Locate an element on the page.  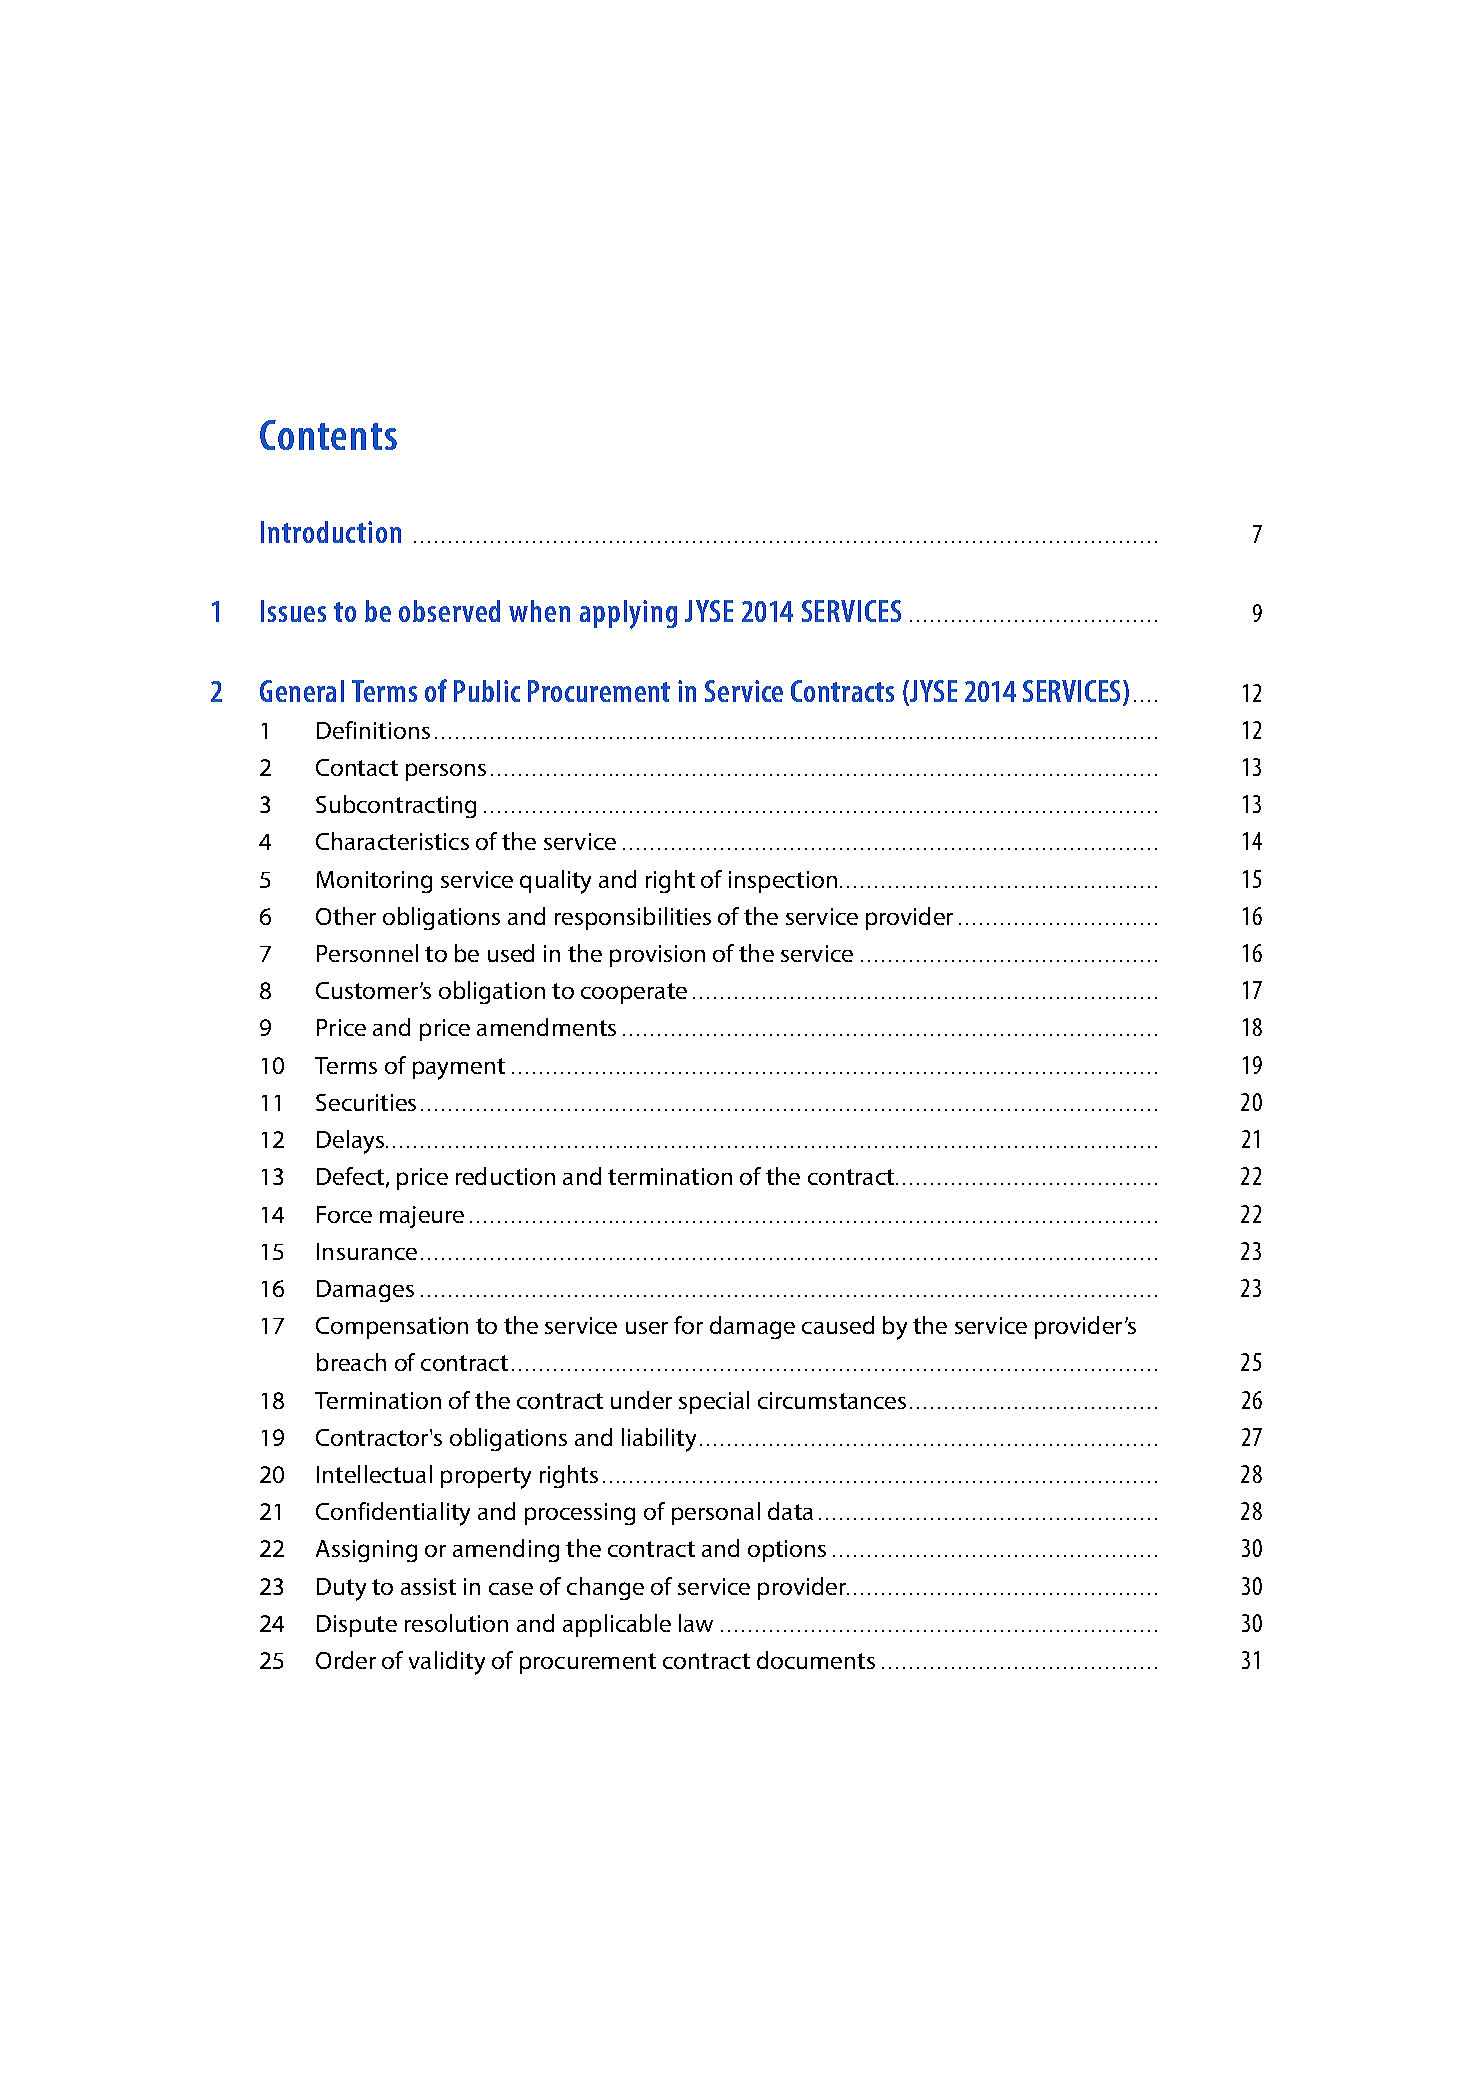
amendments is located at coordinates (546, 1027).
